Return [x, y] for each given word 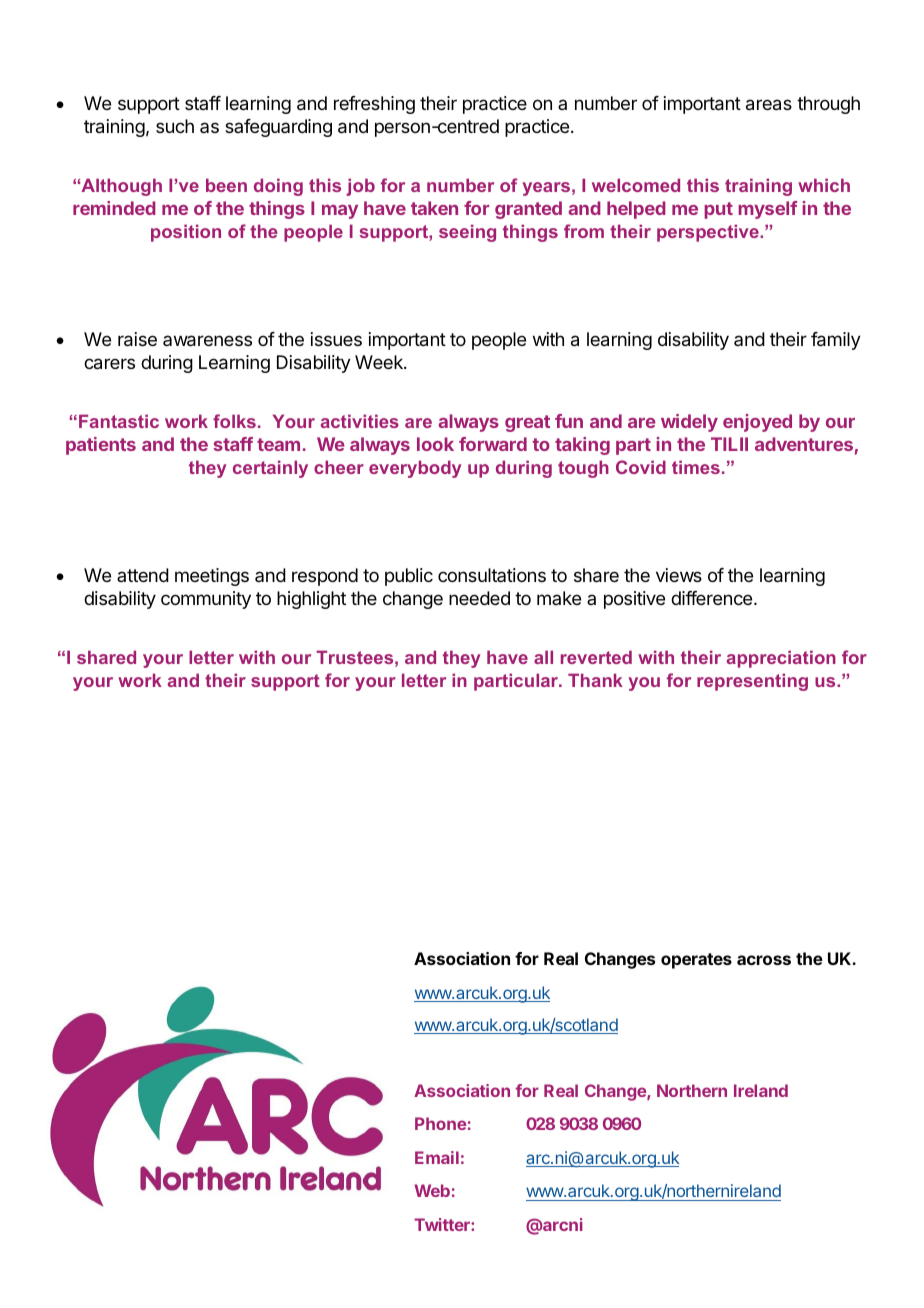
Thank [595, 680]
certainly [270, 469]
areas [769, 105]
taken [434, 208]
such [175, 126]
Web [432, 1190]
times [696, 467]
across [764, 960]
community [206, 600]
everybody [415, 469]
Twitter [443, 1224]
